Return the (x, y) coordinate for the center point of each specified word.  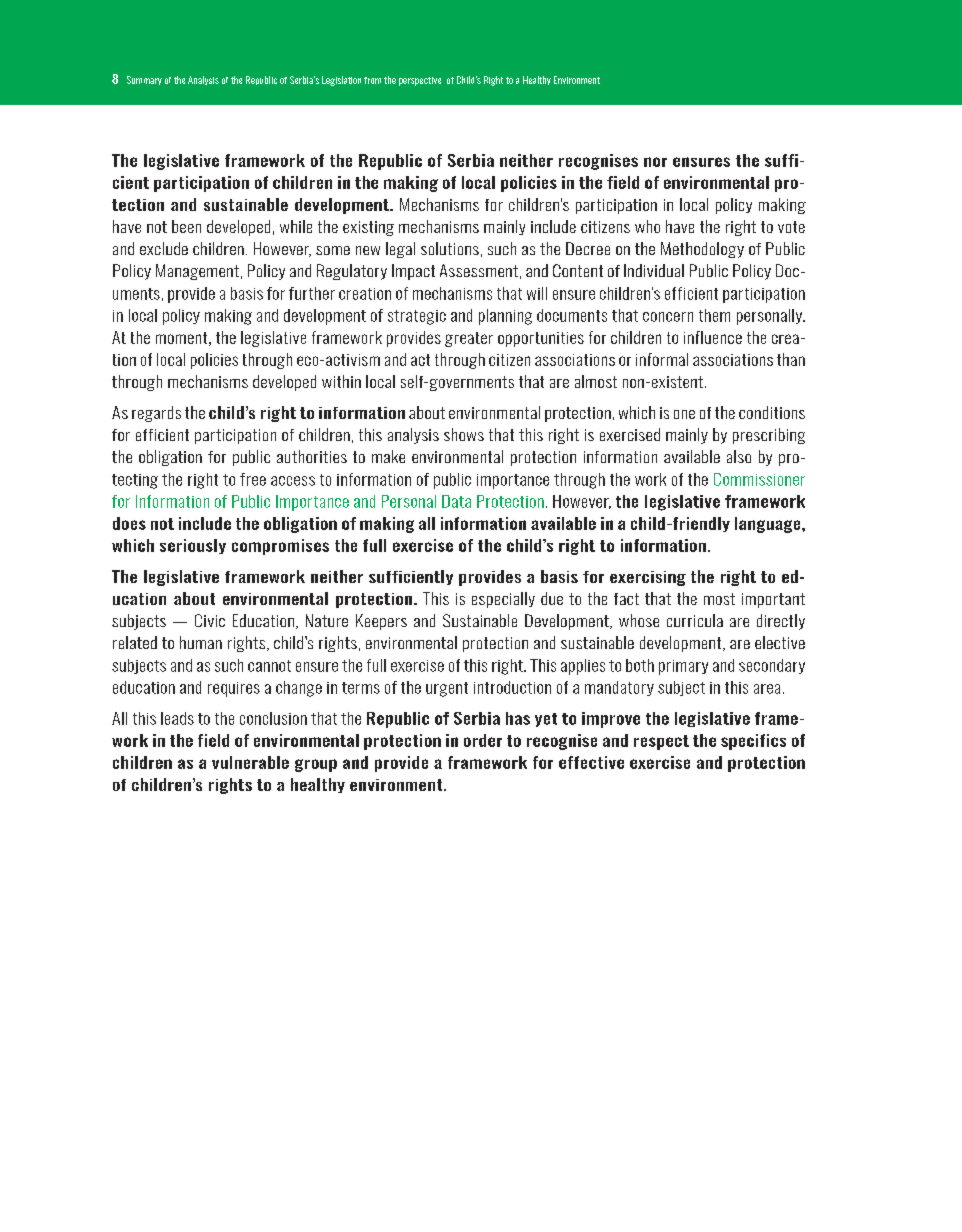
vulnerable (250, 762)
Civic (210, 620)
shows (464, 434)
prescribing (769, 436)
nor (655, 162)
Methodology (702, 250)
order (483, 740)
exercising (648, 578)
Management (197, 272)
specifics (753, 742)
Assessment (479, 270)
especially (503, 600)
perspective (420, 81)
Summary (144, 80)
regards (156, 414)
